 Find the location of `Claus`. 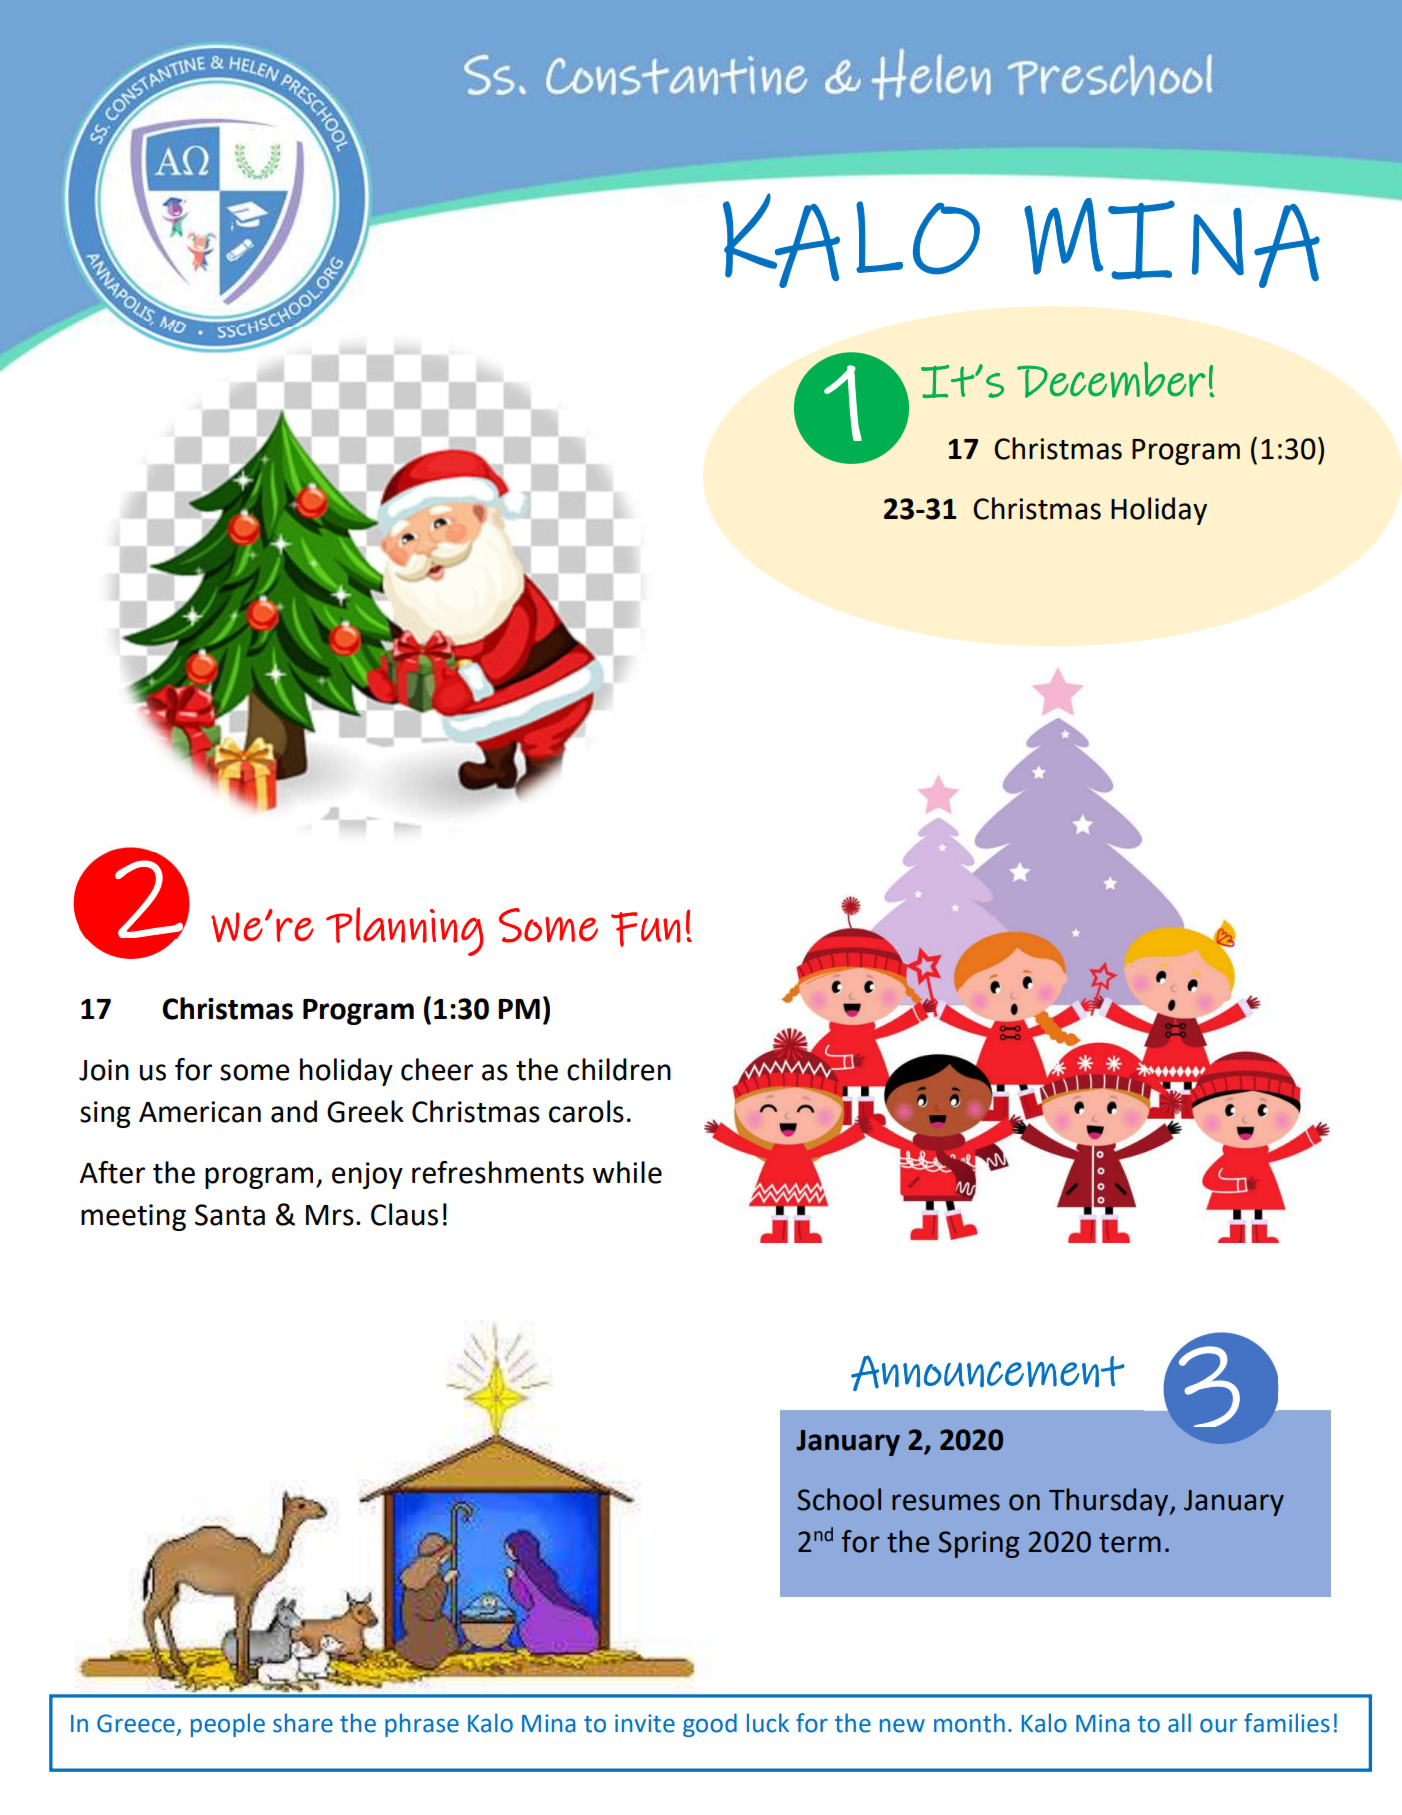

Claus is located at coordinates (404, 1214).
